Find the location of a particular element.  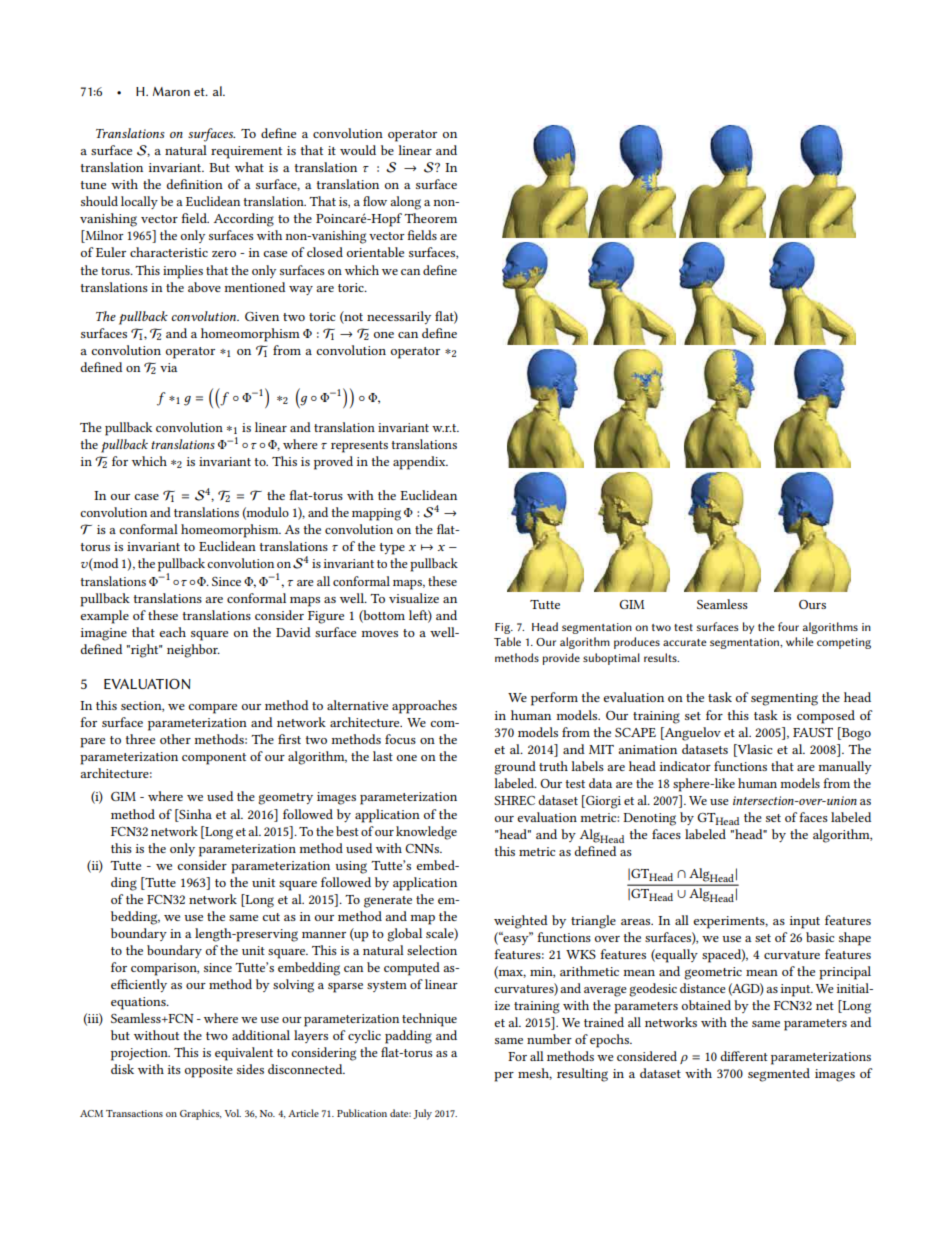

ground is located at coordinates (515, 768).
